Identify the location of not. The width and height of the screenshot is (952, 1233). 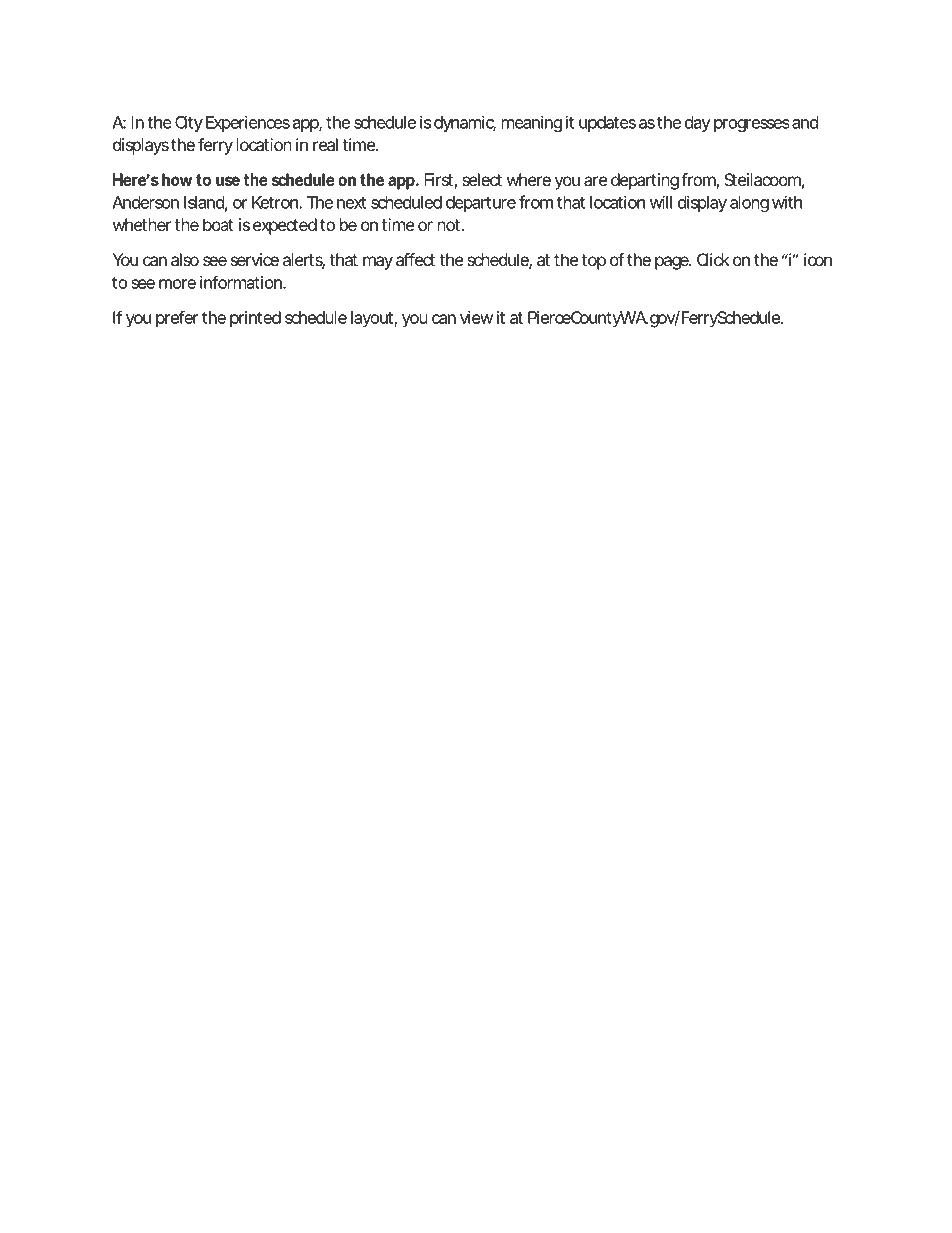
(451, 225).
